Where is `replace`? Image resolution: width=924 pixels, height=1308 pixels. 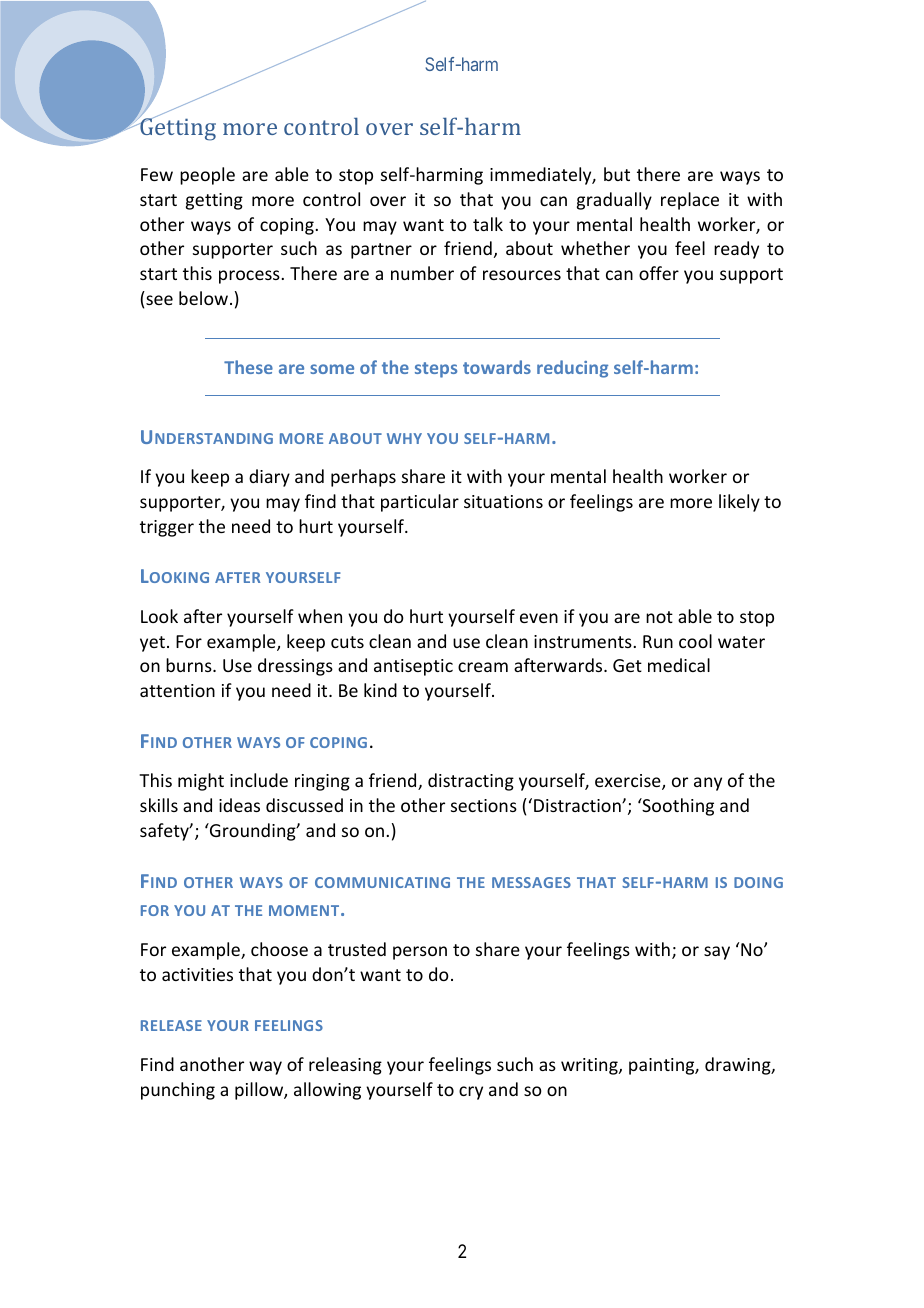 replace is located at coordinates (690, 201).
